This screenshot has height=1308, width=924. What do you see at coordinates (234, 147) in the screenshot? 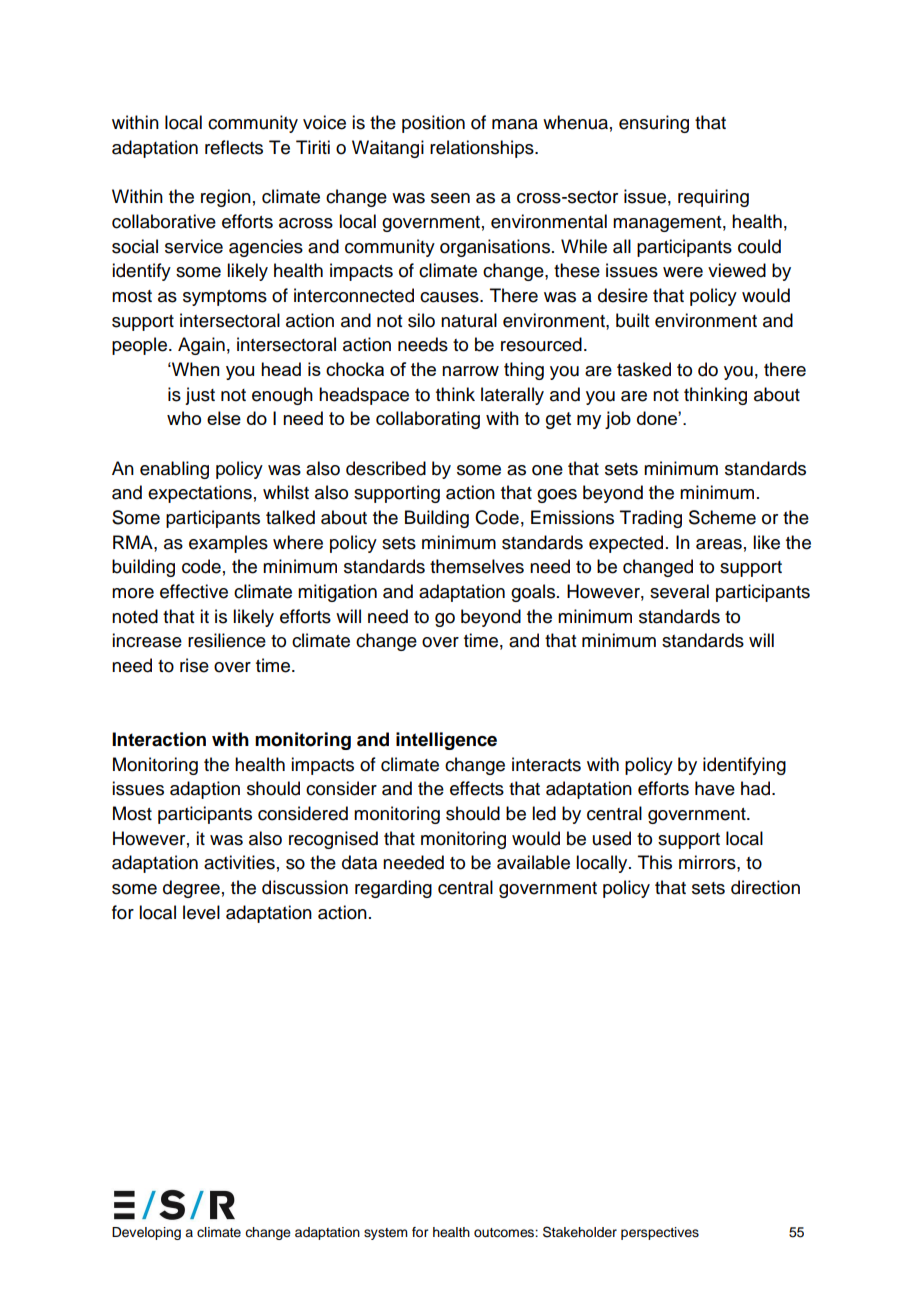
I see `reflects` at bounding box center [234, 147].
